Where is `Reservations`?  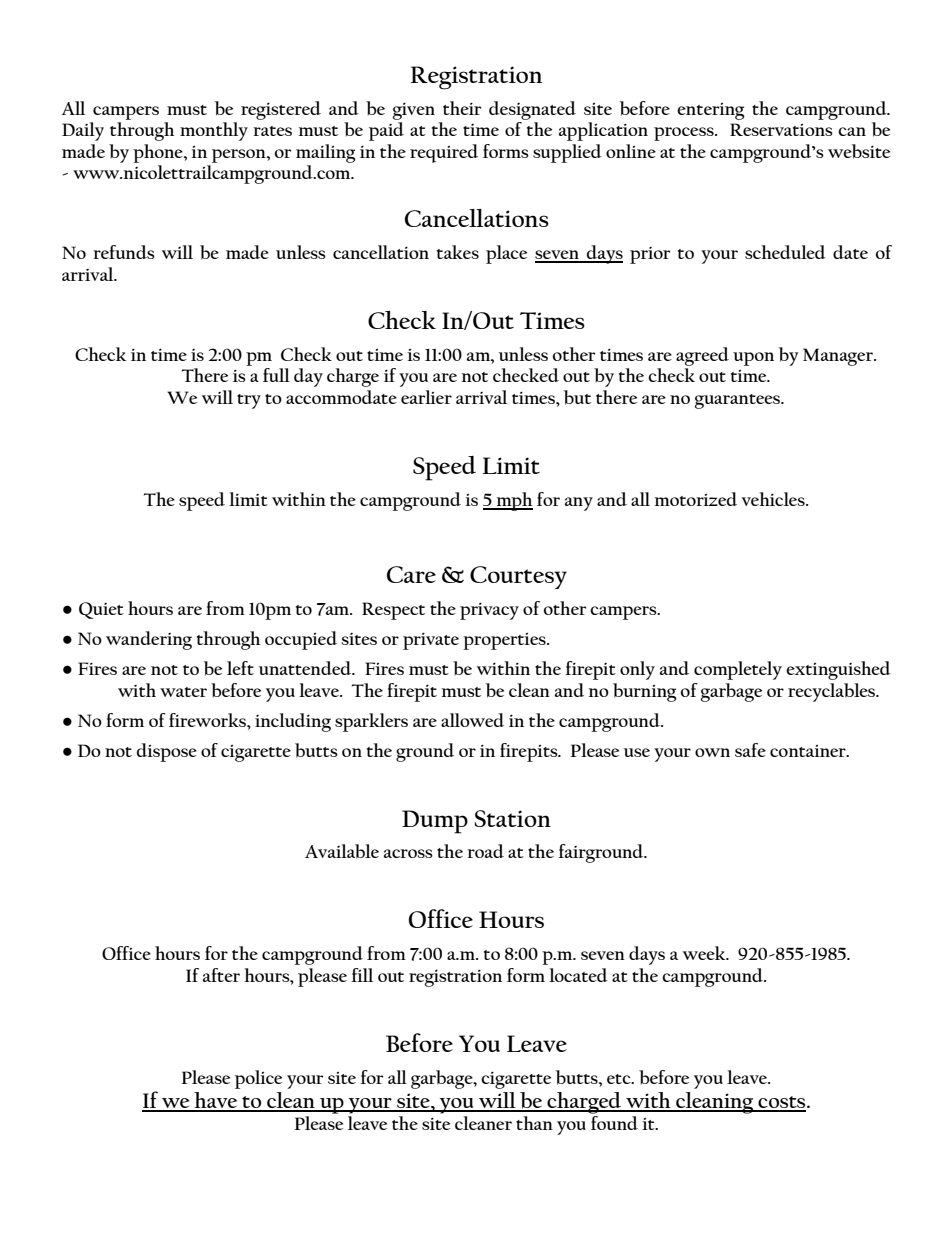 Reservations is located at coordinates (781, 129).
